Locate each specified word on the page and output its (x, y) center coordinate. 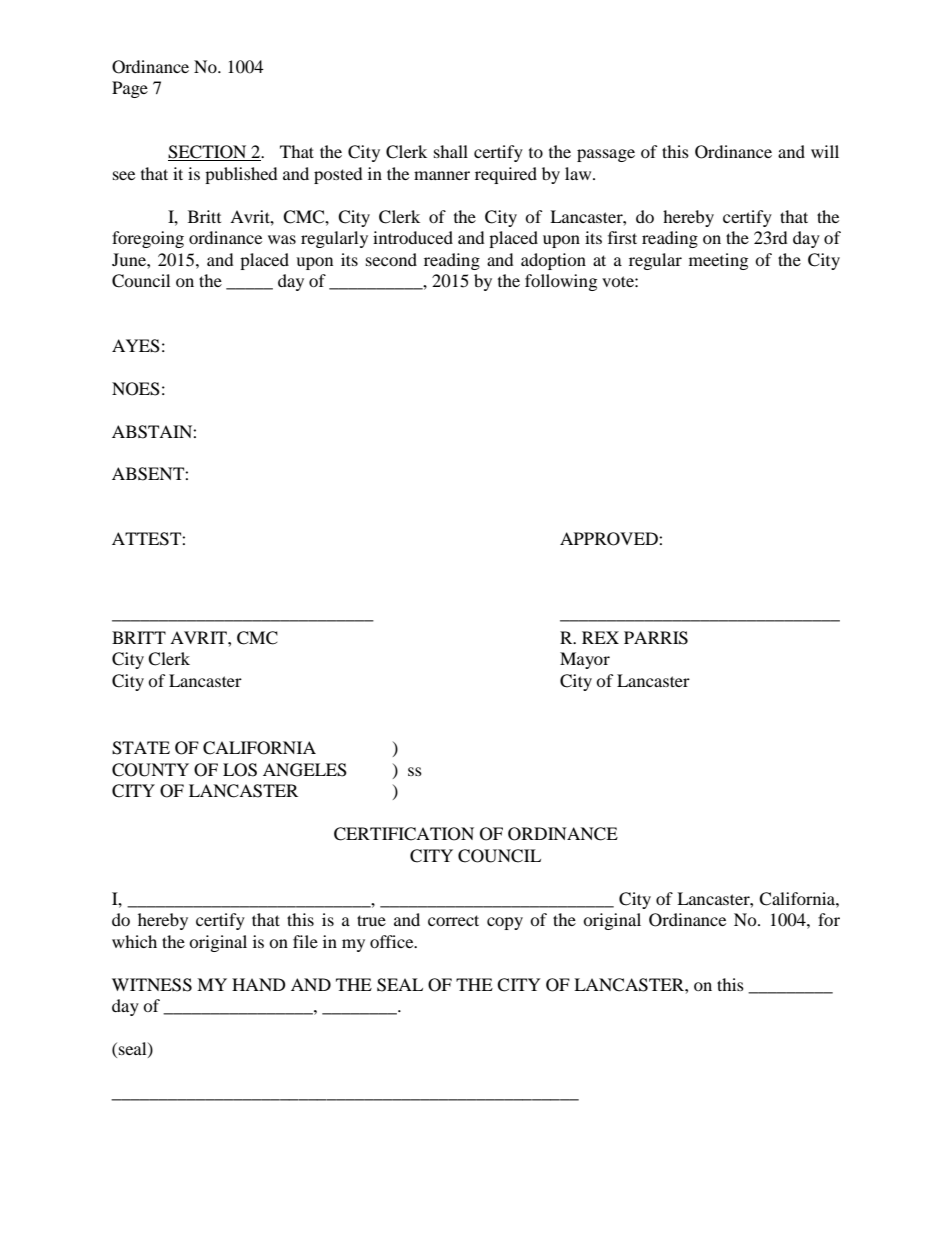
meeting (718, 261)
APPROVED (610, 539)
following (561, 282)
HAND (259, 984)
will (825, 151)
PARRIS (656, 638)
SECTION (208, 153)
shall (451, 151)
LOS (240, 770)
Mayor (585, 660)
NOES (136, 389)
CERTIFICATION (404, 834)
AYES (136, 346)
